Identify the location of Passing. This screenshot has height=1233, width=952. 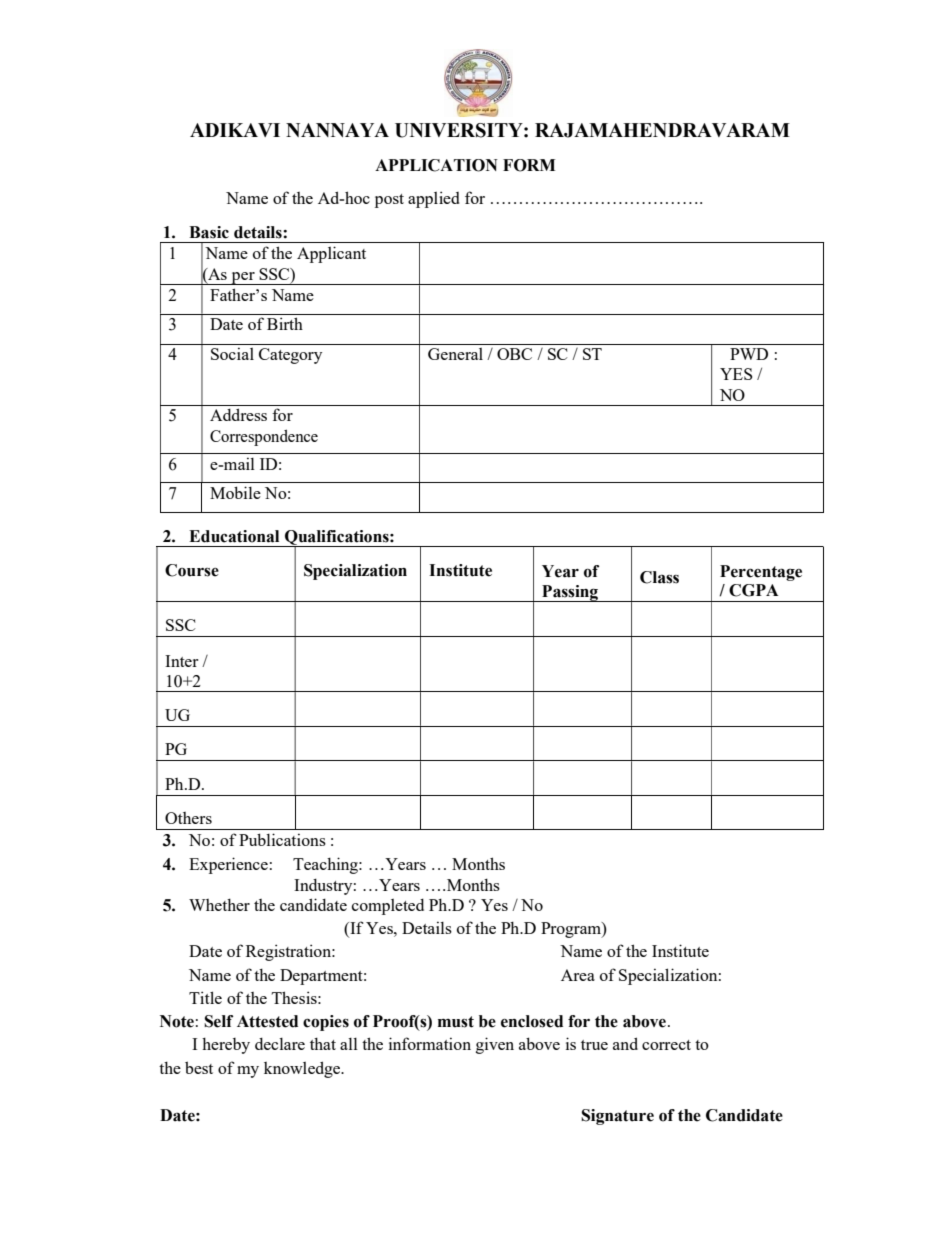
(570, 593).
